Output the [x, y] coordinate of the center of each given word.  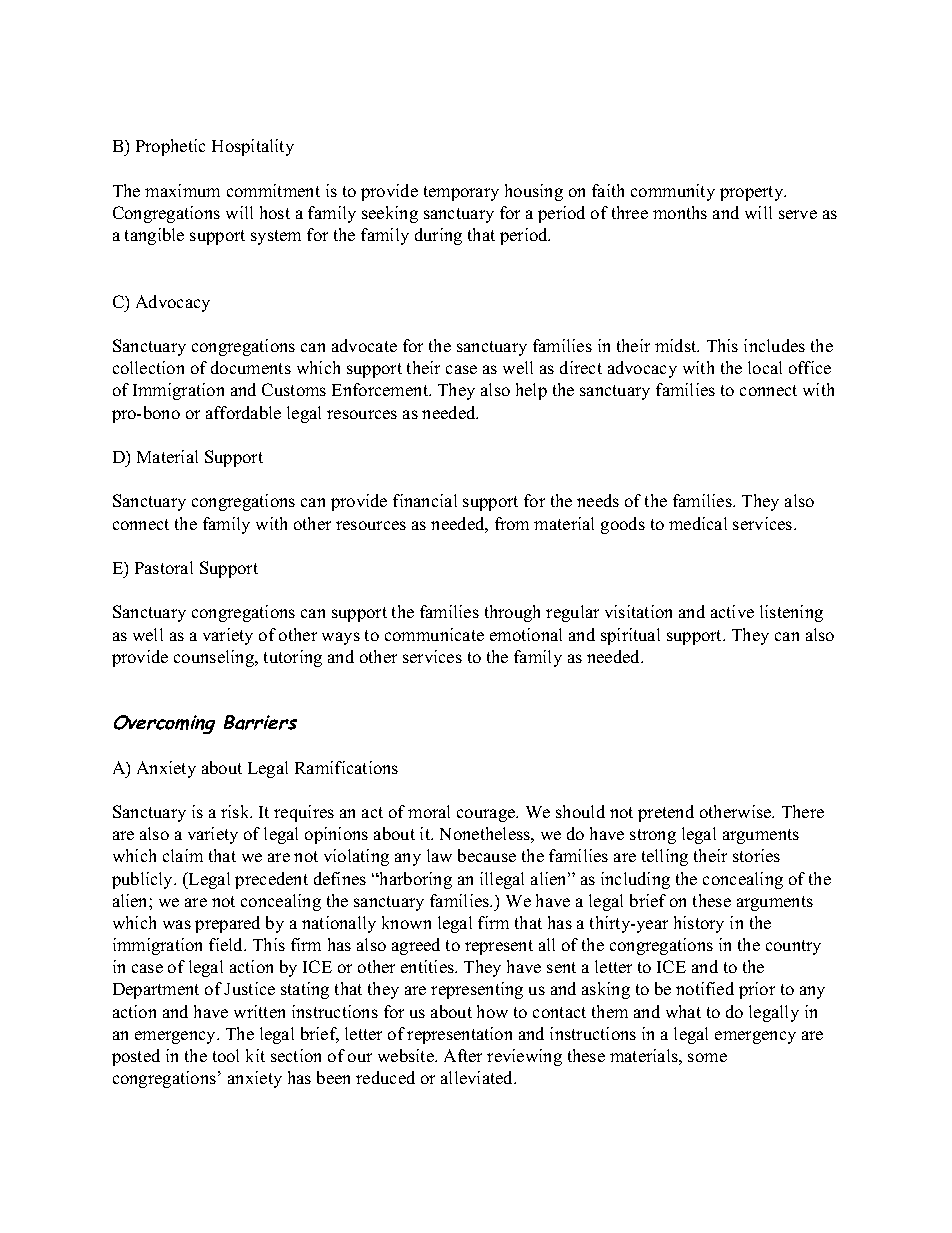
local [765, 367]
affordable [243, 412]
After [463, 1055]
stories [756, 855]
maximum [182, 190]
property [753, 193]
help [531, 391]
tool [226, 1055]
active [732, 611]
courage [487, 815]
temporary [461, 193]
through [512, 613]
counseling [215, 658]
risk [236, 811]
